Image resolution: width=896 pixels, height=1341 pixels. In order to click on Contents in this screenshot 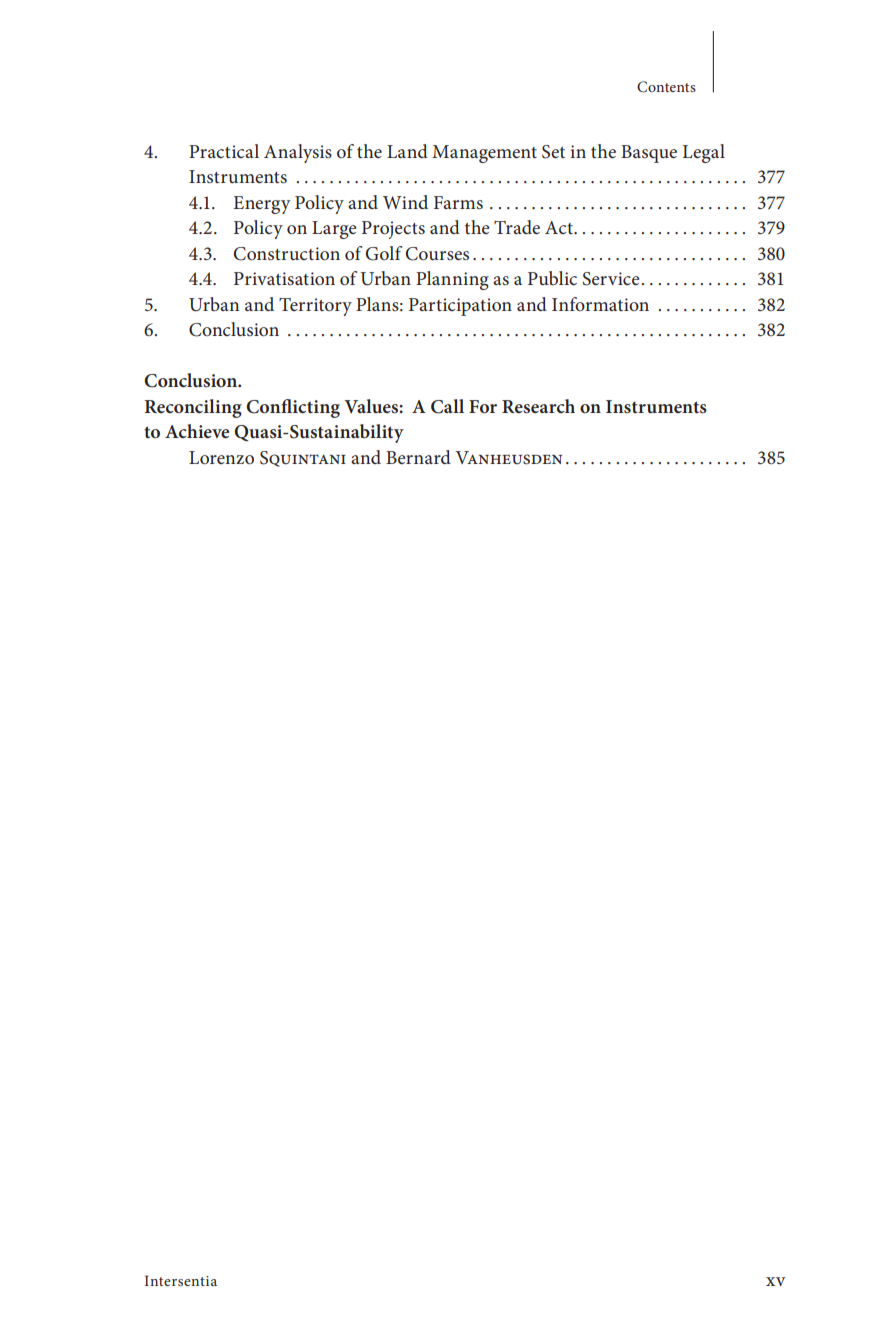, I will do `click(666, 87)`.
